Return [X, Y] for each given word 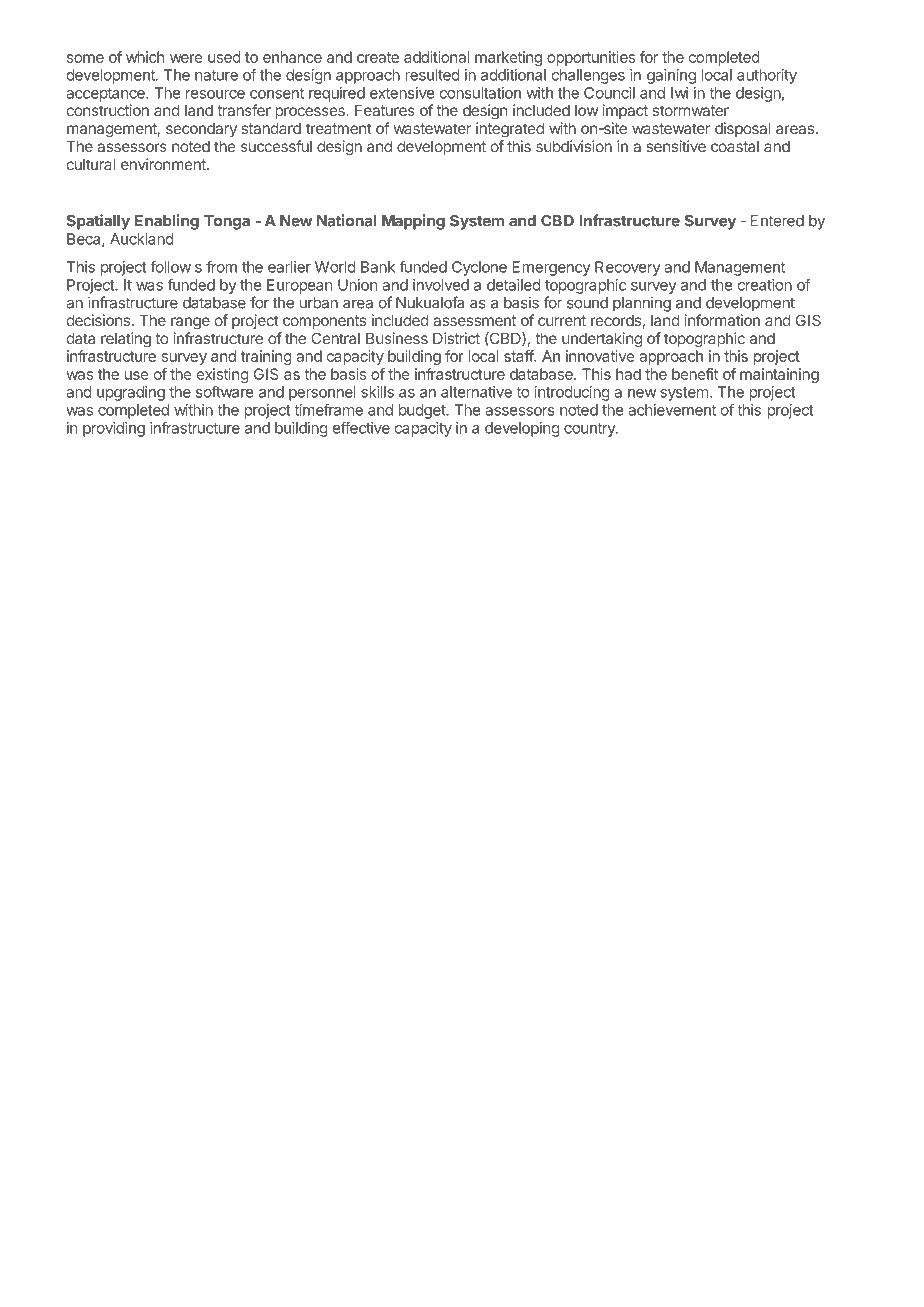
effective [361, 427]
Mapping [413, 222]
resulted [432, 75]
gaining [671, 76]
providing [114, 429]
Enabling [167, 222]
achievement [672, 410]
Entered [777, 221]
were [186, 58]
